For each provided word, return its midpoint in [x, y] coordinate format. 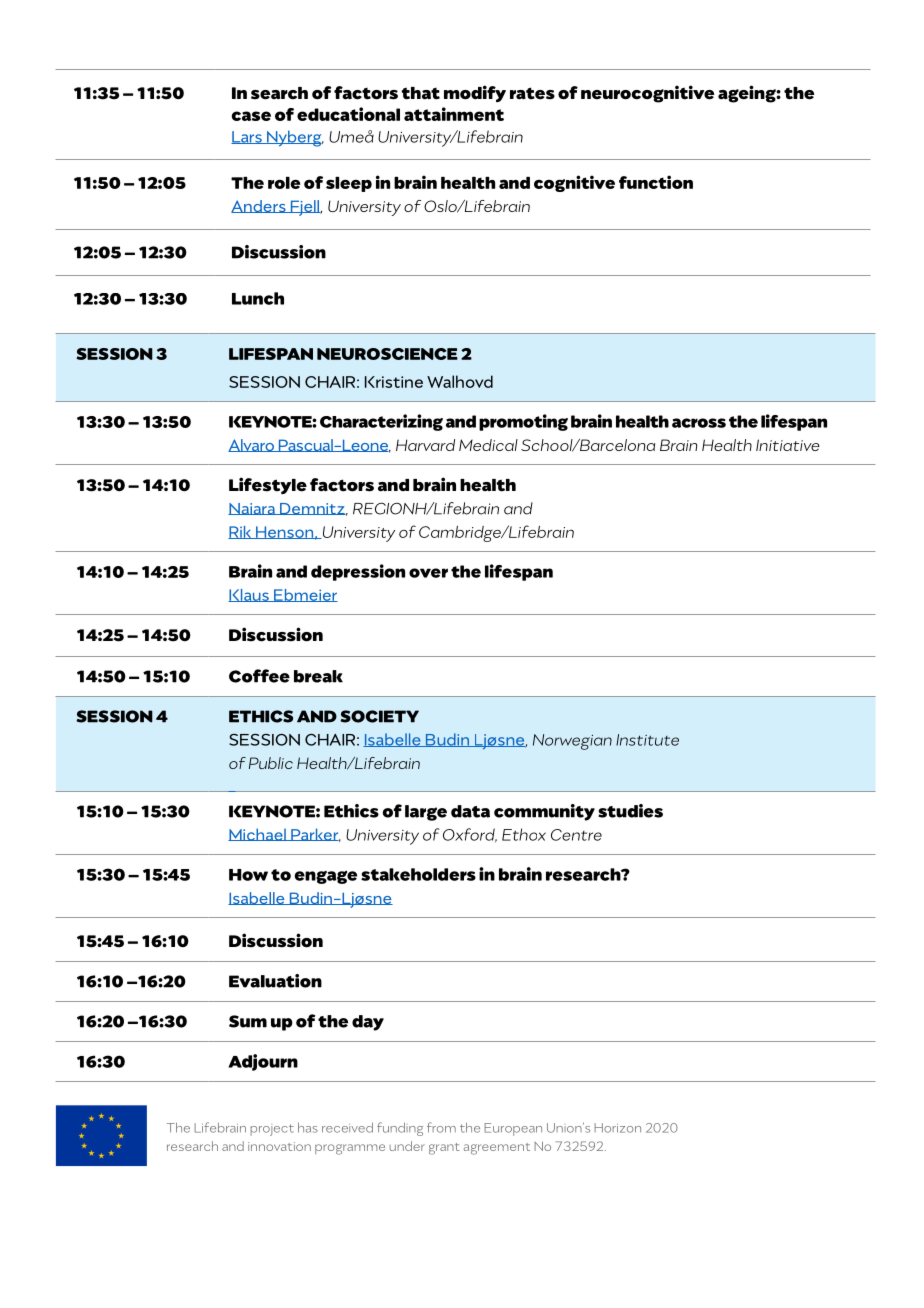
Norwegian [572, 742]
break [318, 676]
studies [630, 811]
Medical [488, 445]
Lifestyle [268, 485]
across [699, 423]
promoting [523, 422]
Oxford [470, 835]
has [308, 1127]
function [656, 182]
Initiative [788, 445]
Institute [647, 740]
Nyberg [294, 138]
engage [326, 877]
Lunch [258, 298]
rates [532, 93]
